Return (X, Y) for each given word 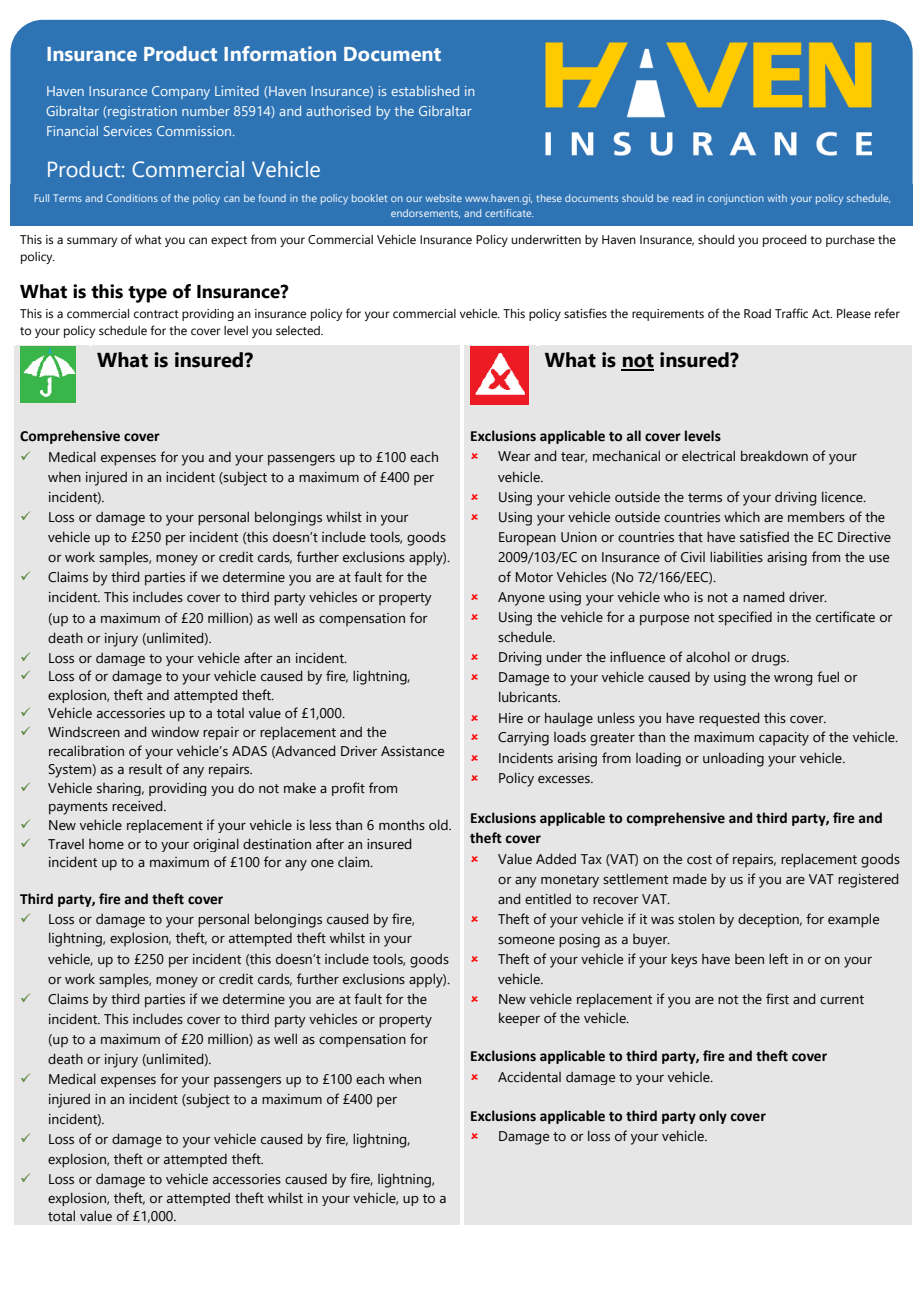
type (147, 294)
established (425, 91)
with (777, 198)
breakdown (774, 456)
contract (156, 314)
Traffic (791, 313)
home (106, 844)
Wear (514, 456)
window (175, 732)
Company (181, 93)
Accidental (529, 1077)
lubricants (529, 697)
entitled (548, 899)
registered (868, 880)
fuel (828, 677)
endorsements (425, 213)
